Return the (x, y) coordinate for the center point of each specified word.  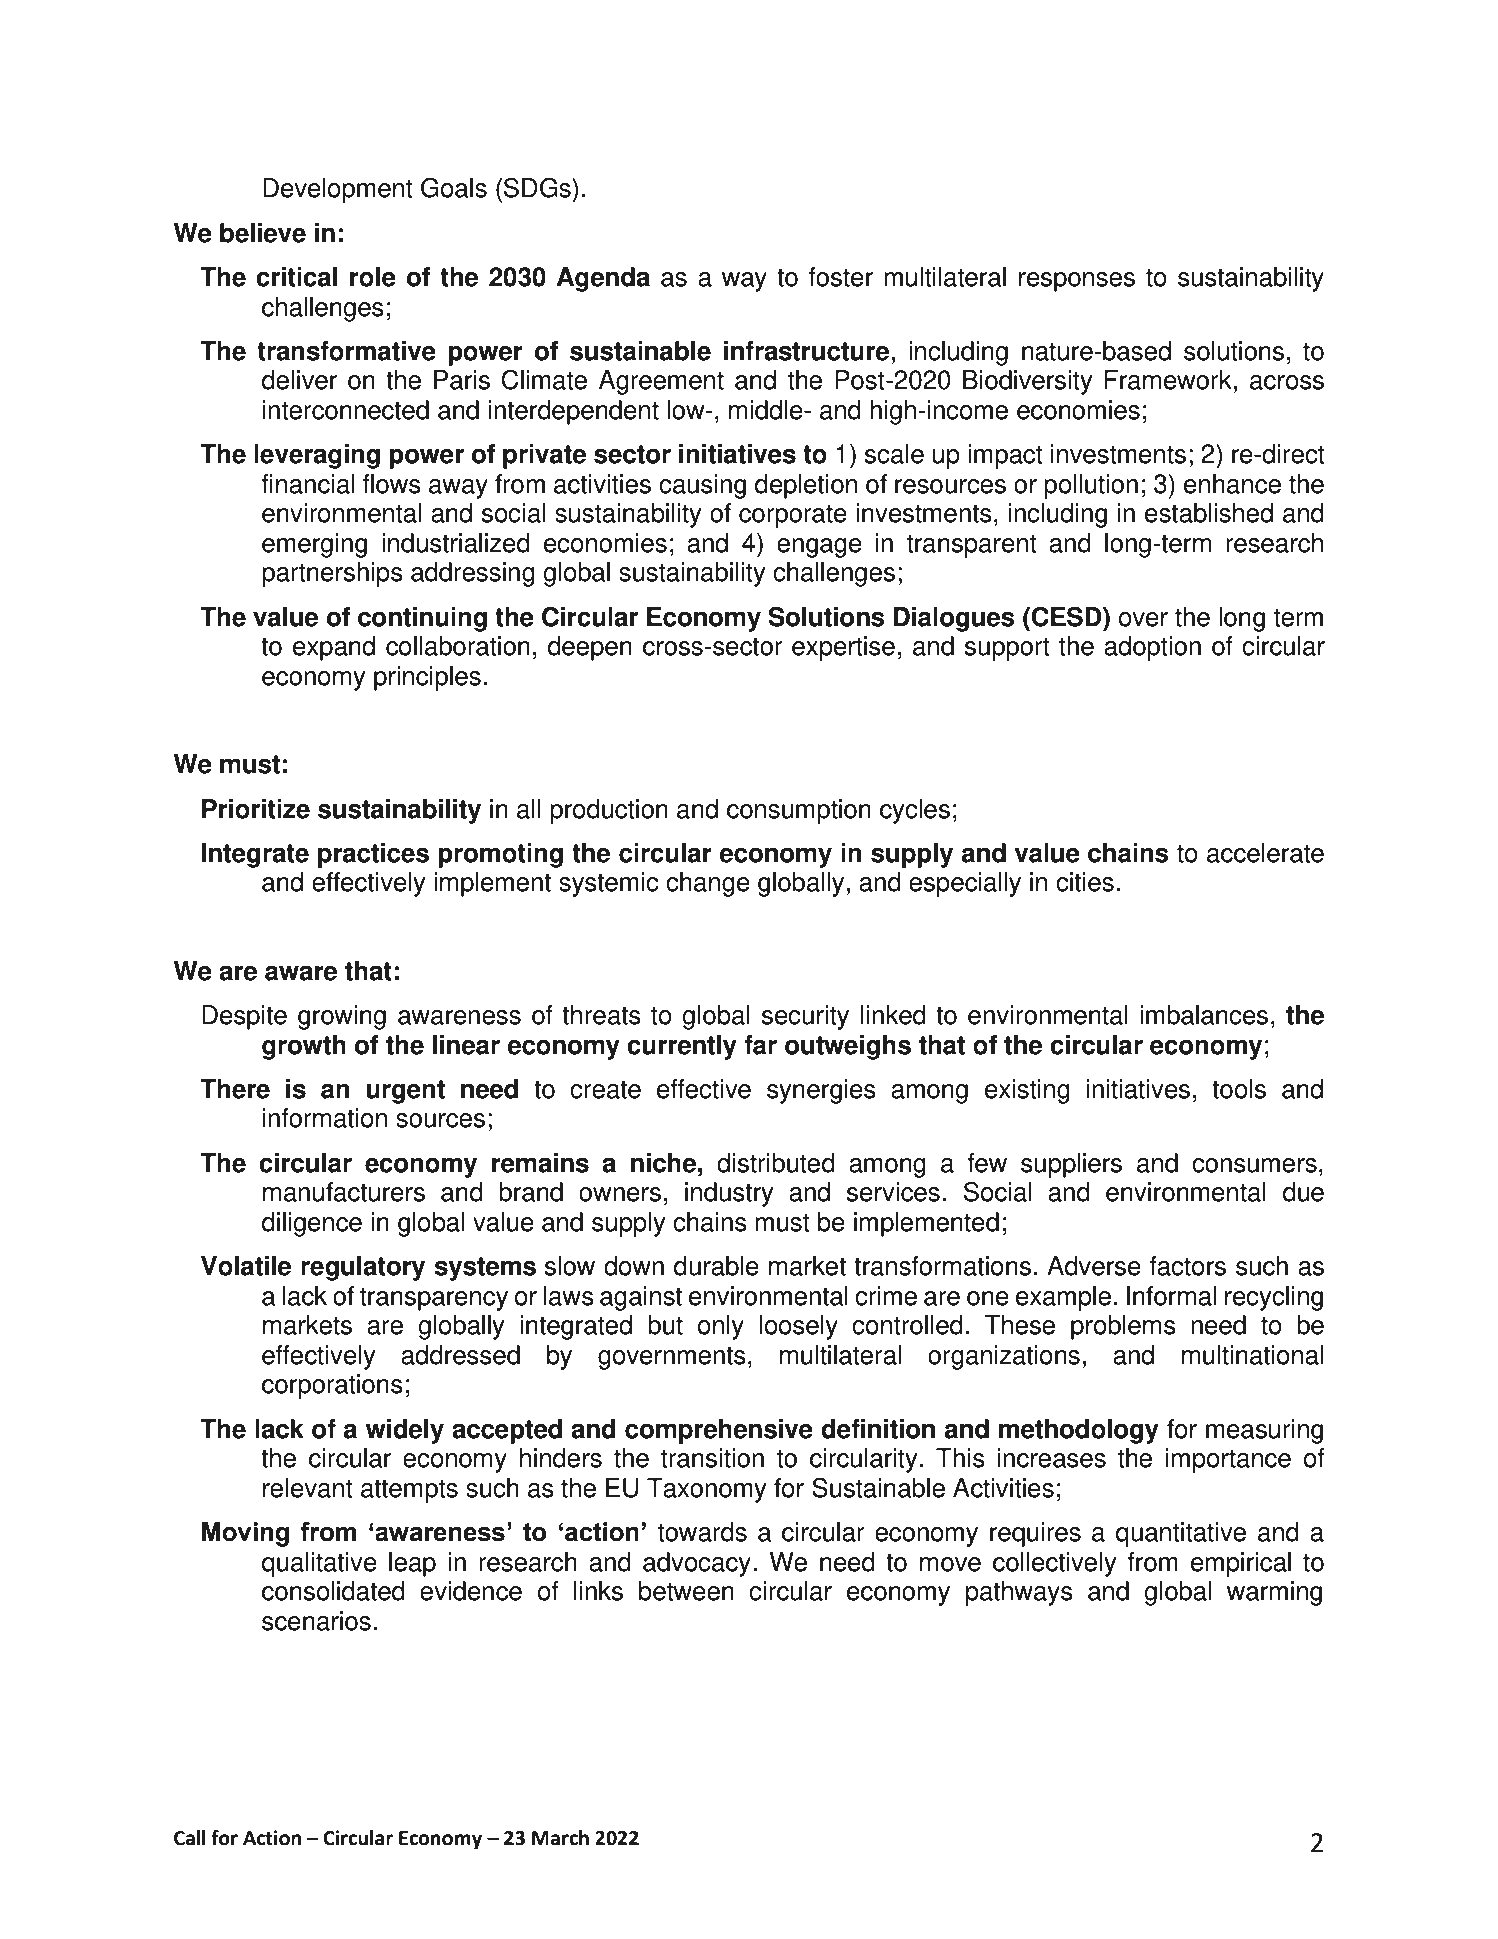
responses (1077, 282)
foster (841, 277)
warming (1274, 1593)
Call (189, 1838)
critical (296, 277)
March (560, 1838)
